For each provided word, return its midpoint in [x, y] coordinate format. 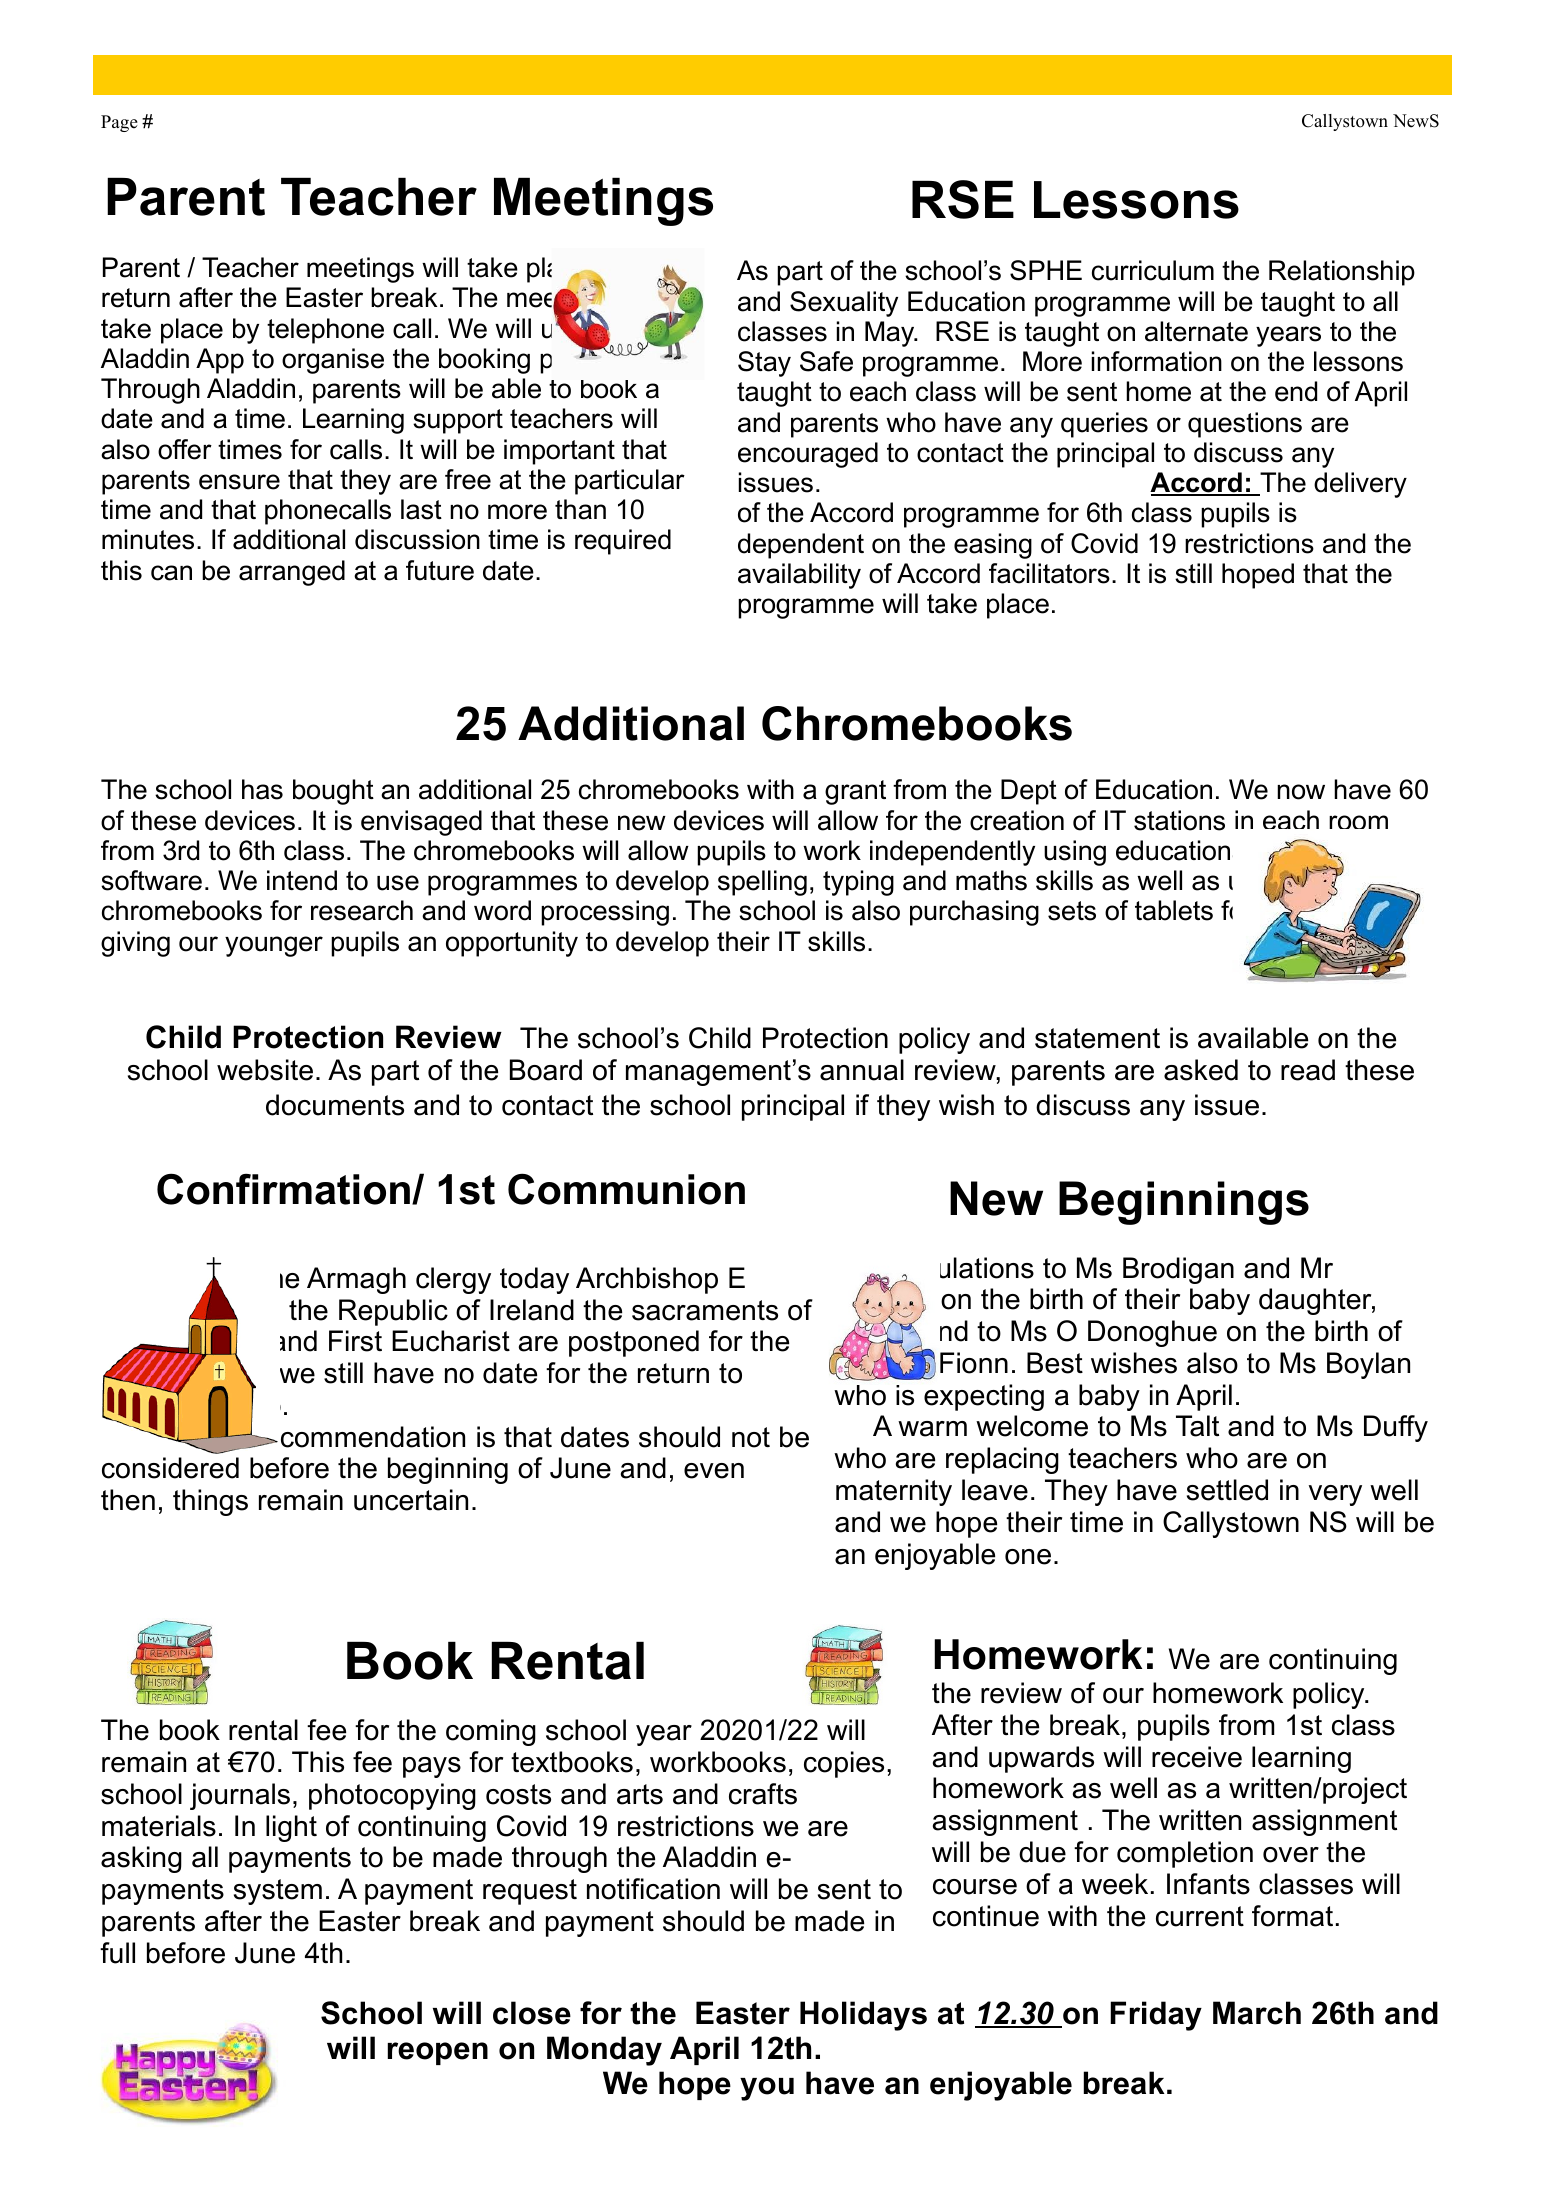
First [355, 1341]
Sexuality [844, 304]
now [1301, 792]
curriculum [1153, 270]
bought [333, 792]
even [714, 1471]
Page [119, 123]
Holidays [863, 2016]
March [1257, 2013]
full [117, 1953]
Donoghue [1152, 1333]
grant [855, 792]
